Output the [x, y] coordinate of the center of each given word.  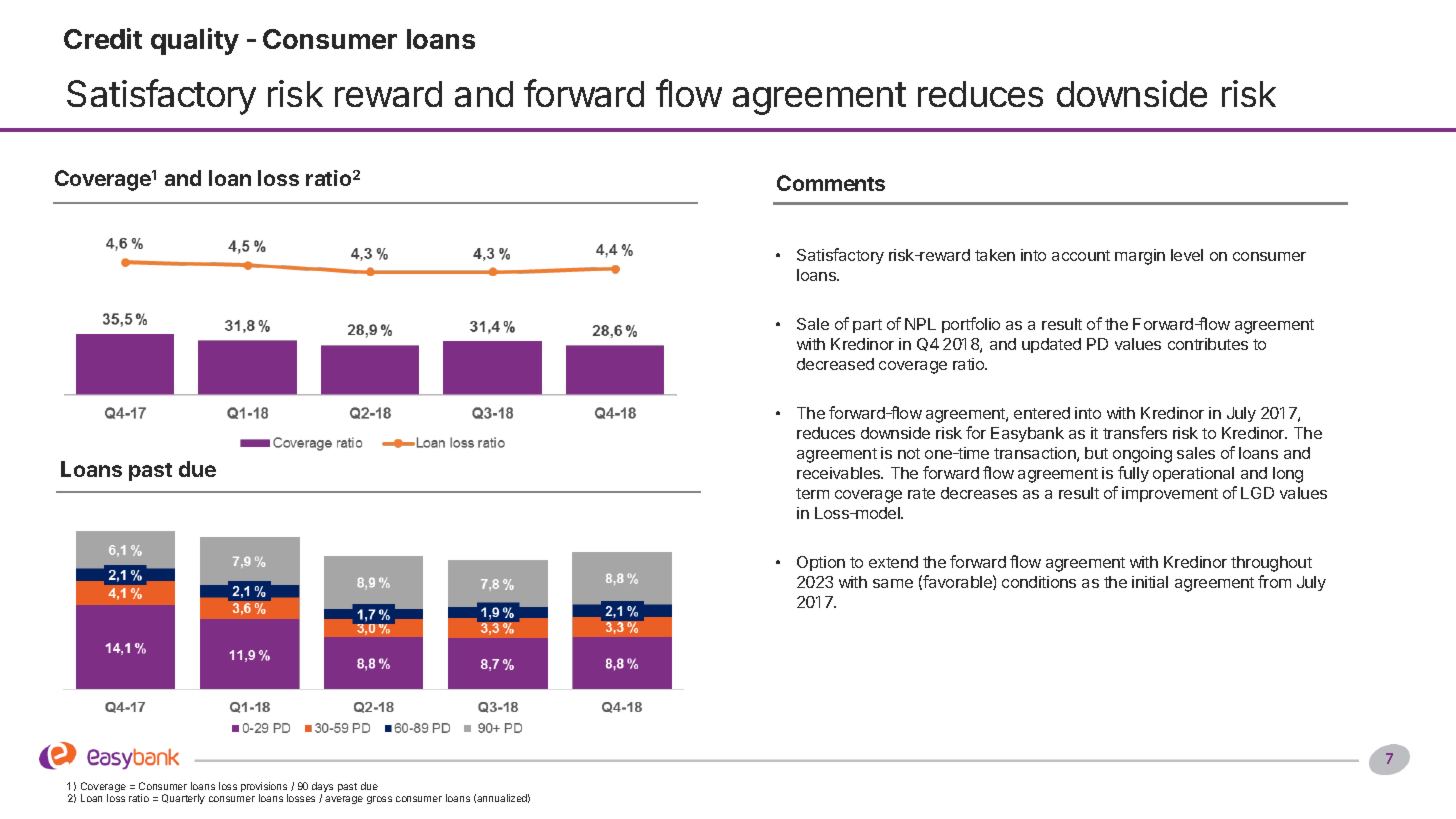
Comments [831, 183]
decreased [835, 364]
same [893, 583]
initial [1150, 582]
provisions [264, 788]
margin [1140, 257]
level [1187, 255]
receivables [840, 473]
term [812, 493]
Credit [103, 38]
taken [995, 255]
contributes [1208, 344]
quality [195, 41]
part [867, 326]
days [322, 788]
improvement [1170, 494]
